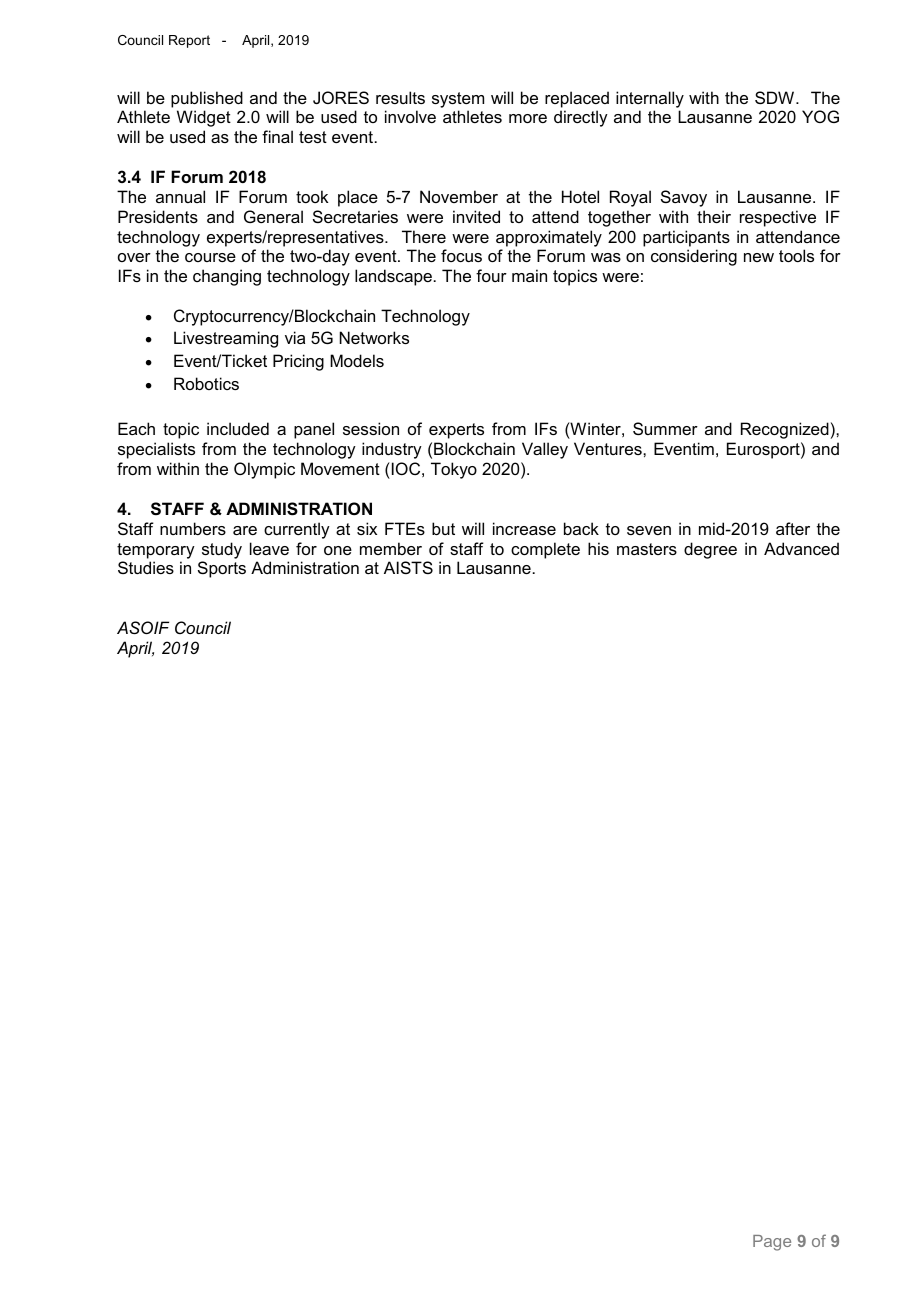 The image size is (924, 1307). I want to click on member, so click(391, 548).
